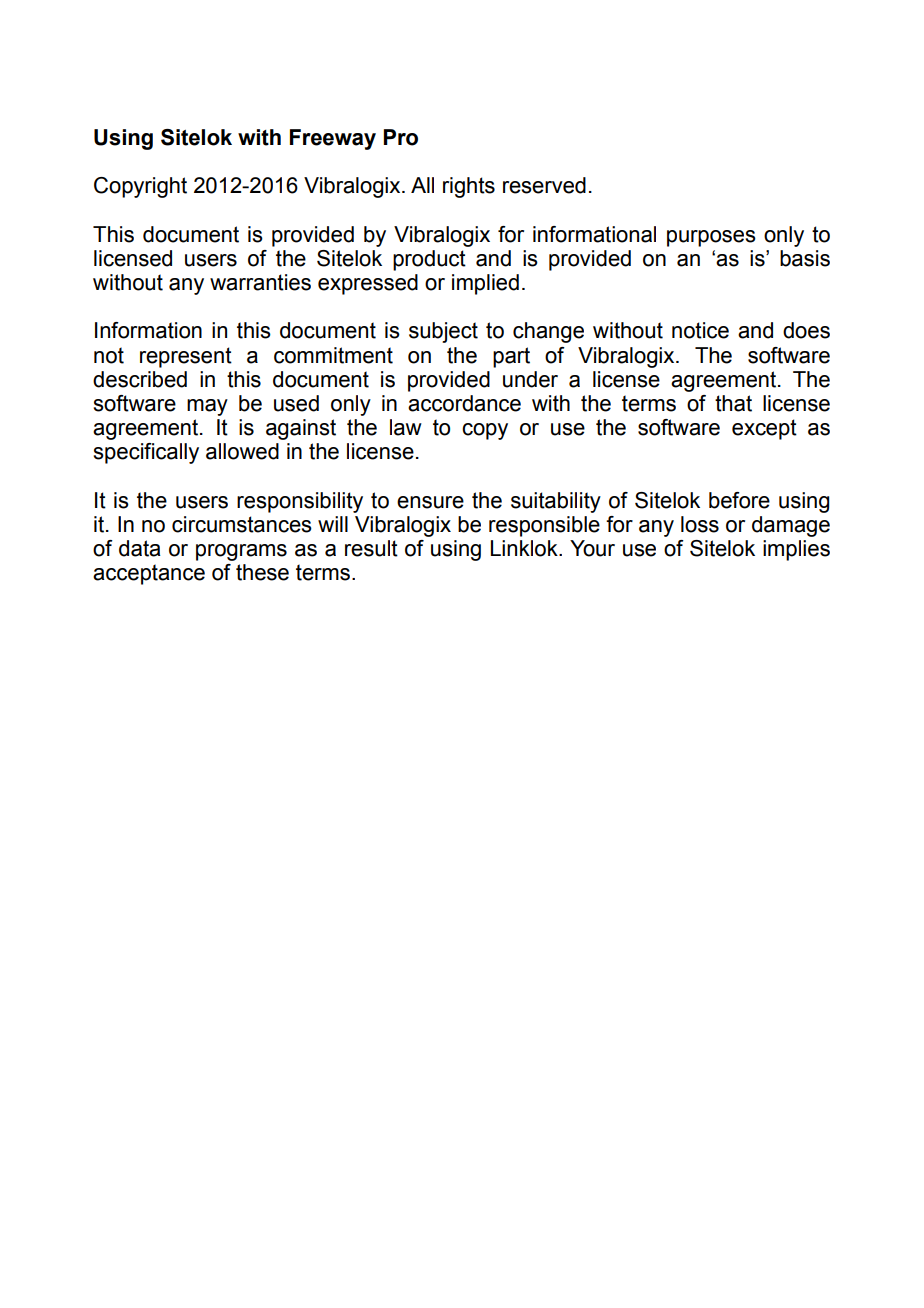 This screenshot has width=924, height=1308. What do you see at coordinates (711, 238) in the screenshot?
I see `purposes` at bounding box center [711, 238].
